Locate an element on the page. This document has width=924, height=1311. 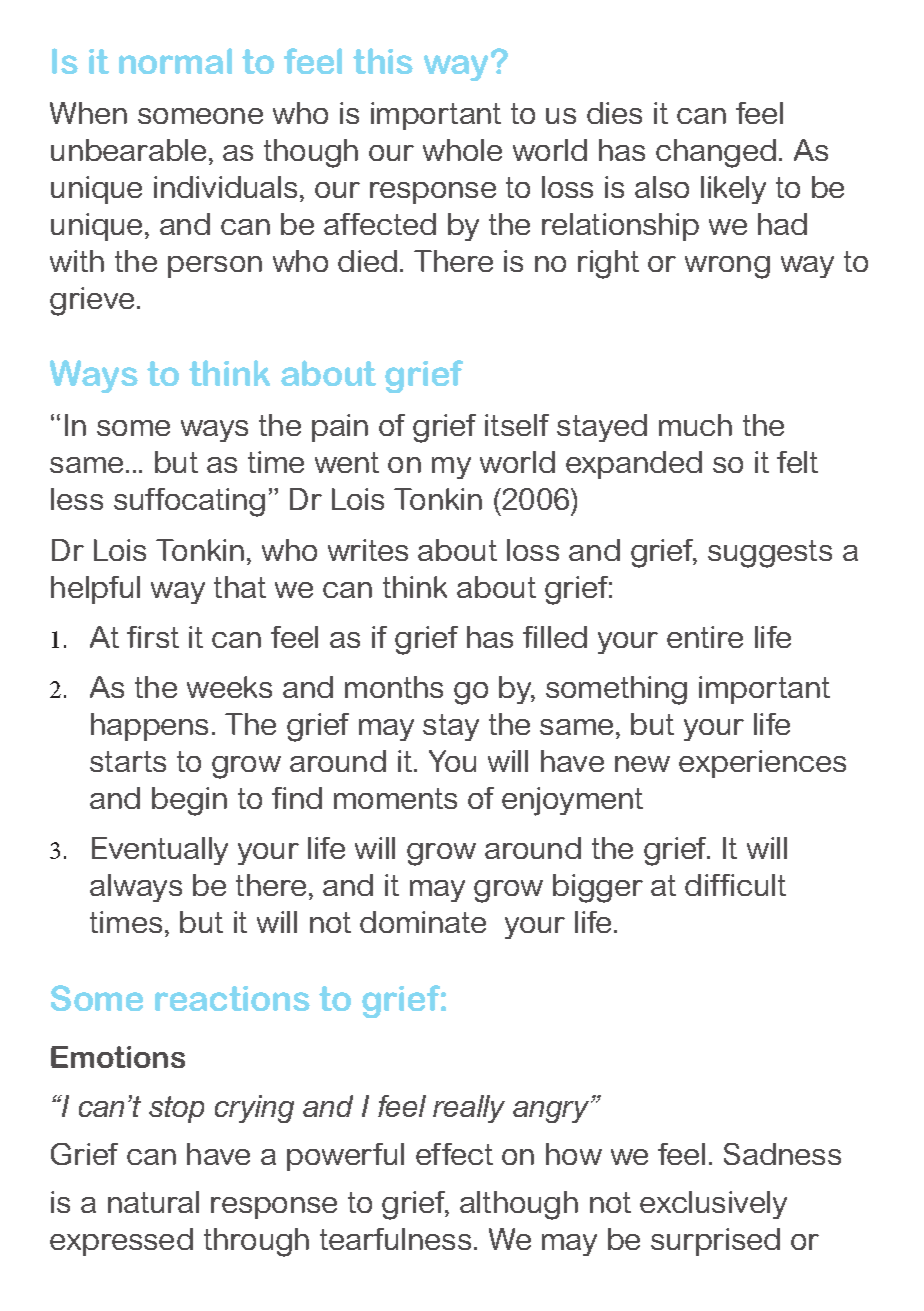
suffocating is located at coordinates (189, 502).
